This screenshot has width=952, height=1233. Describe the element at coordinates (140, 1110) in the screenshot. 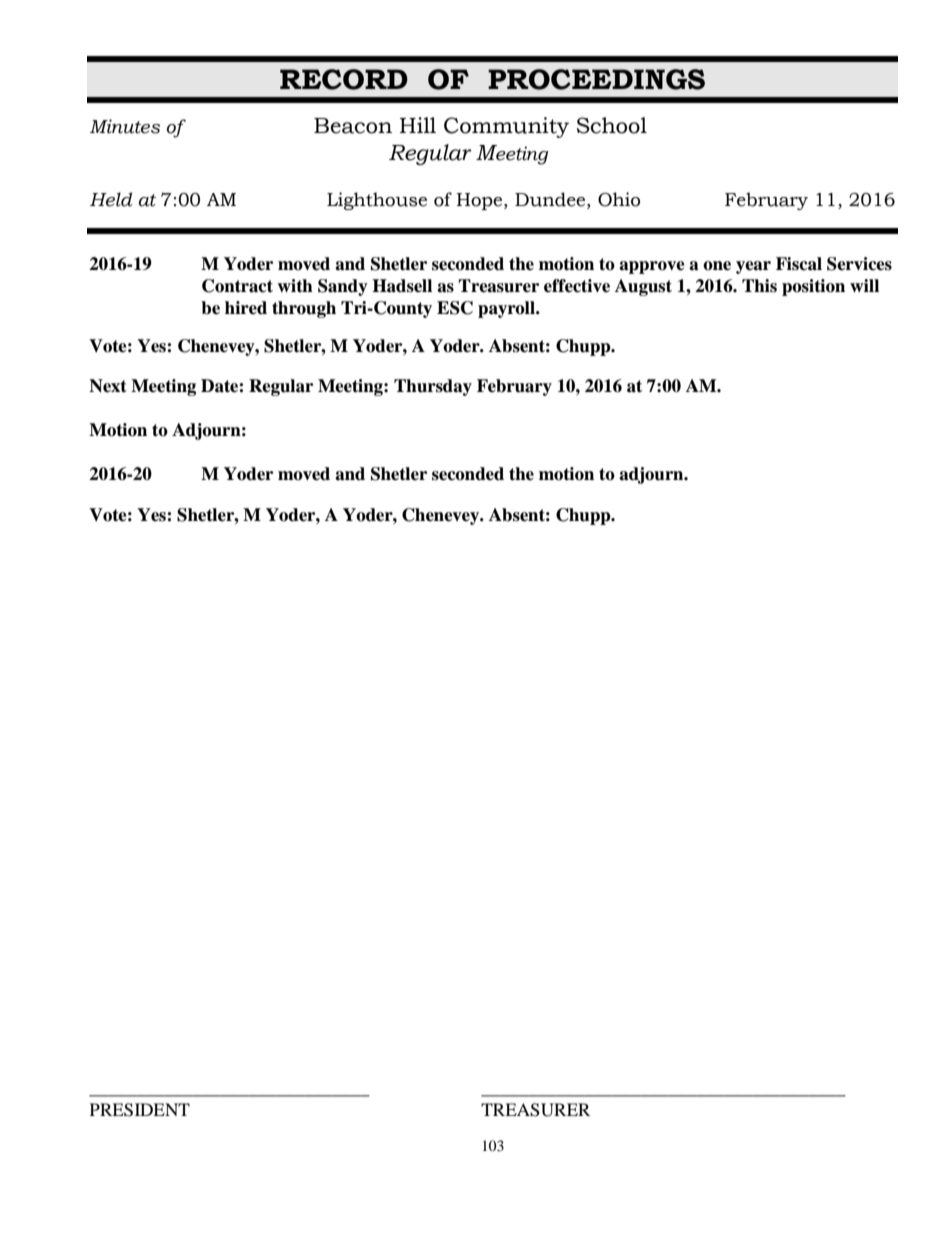

I see `PRESIDENT` at that location.
